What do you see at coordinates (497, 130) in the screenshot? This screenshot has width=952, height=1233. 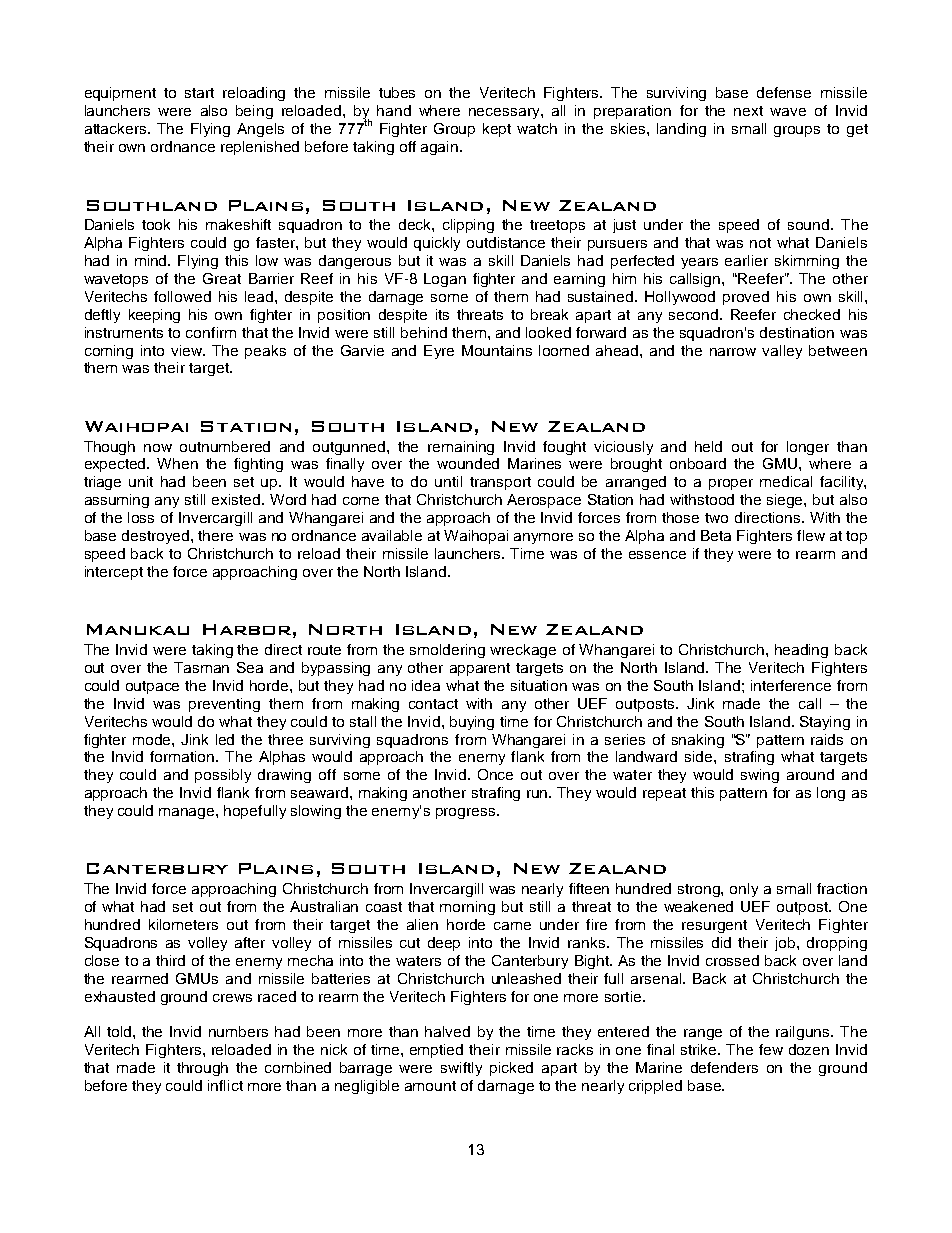 I see `kept` at bounding box center [497, 130].
